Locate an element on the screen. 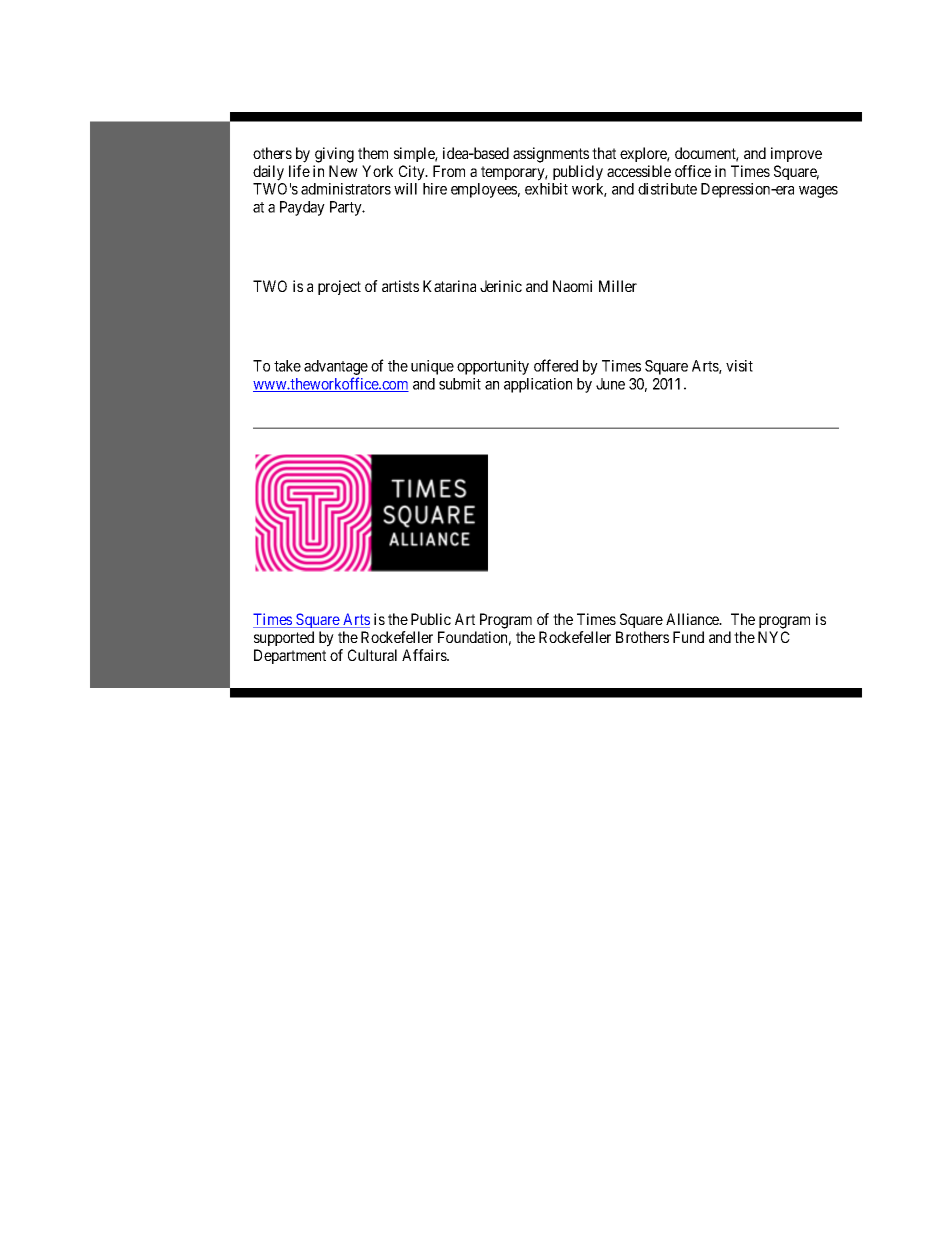  improve is located at coordinates (796, 154).
